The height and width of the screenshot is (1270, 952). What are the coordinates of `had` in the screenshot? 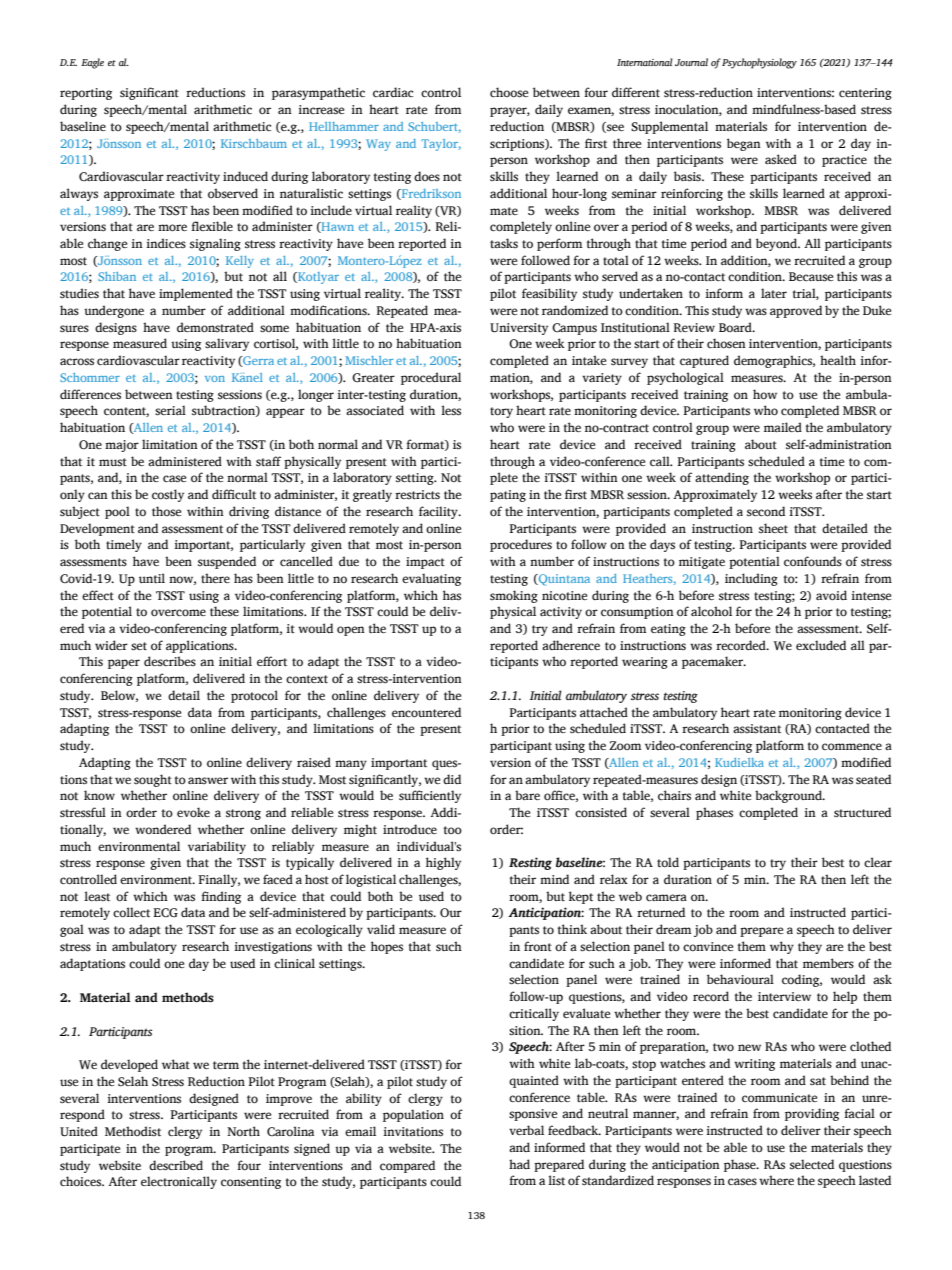 It's located at (519, 1164).
